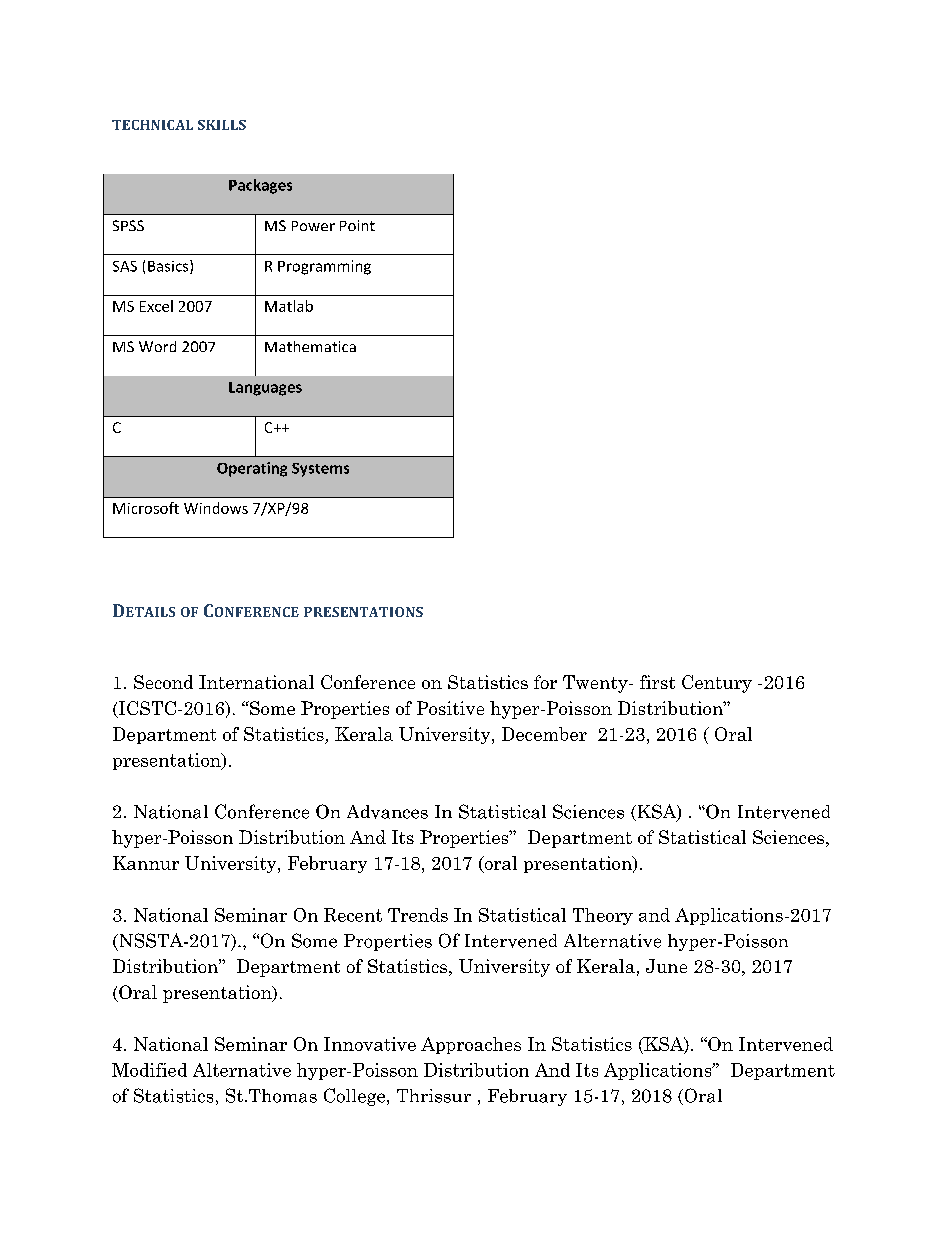 The width and height of the screenshot is (952, 1233). What do you see at coordinates (222, 125) in the screenshot?
I see `SKILLS` at bounding box center [222, 125].
